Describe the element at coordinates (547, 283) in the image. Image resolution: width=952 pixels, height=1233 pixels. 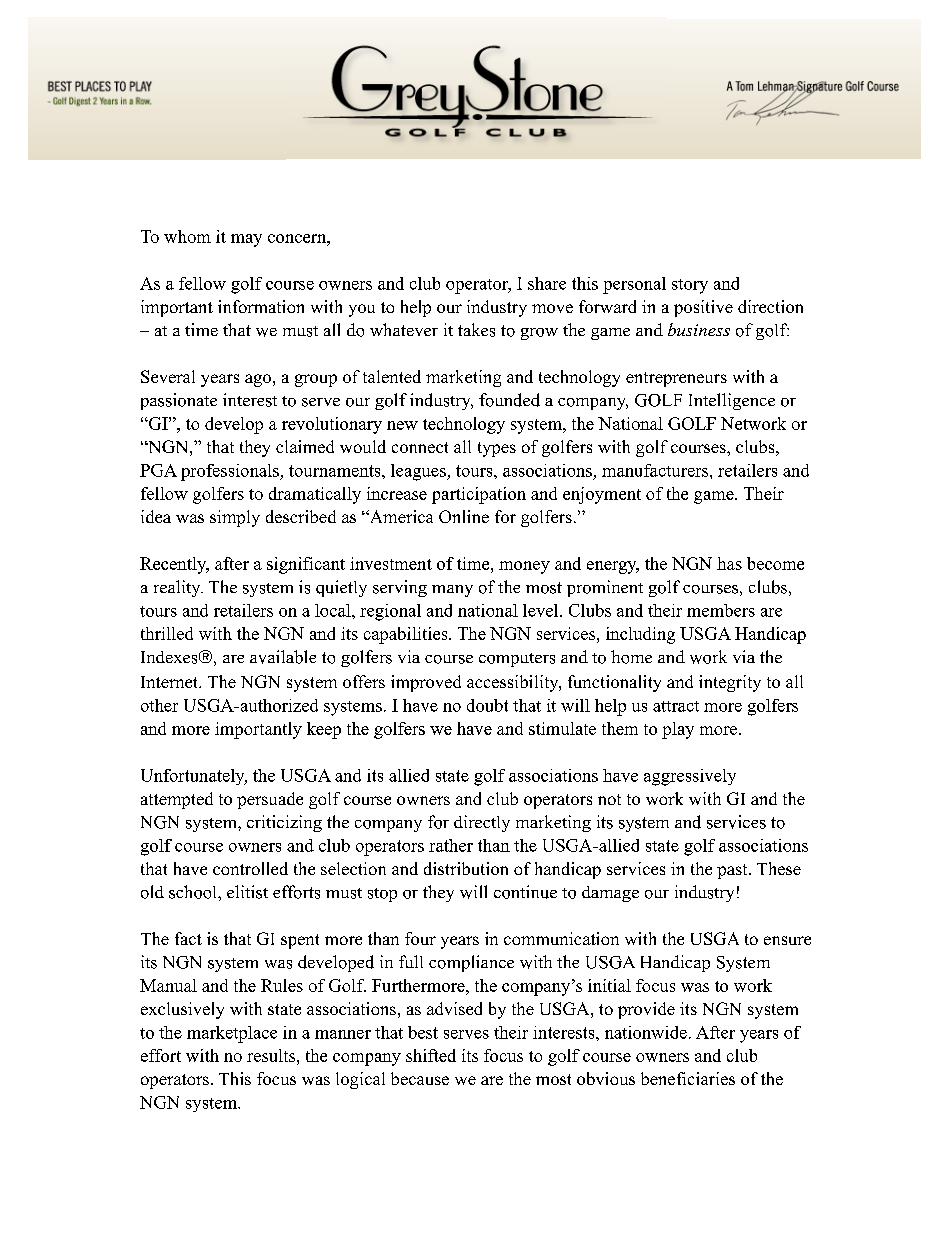
I see `share` at that location.
